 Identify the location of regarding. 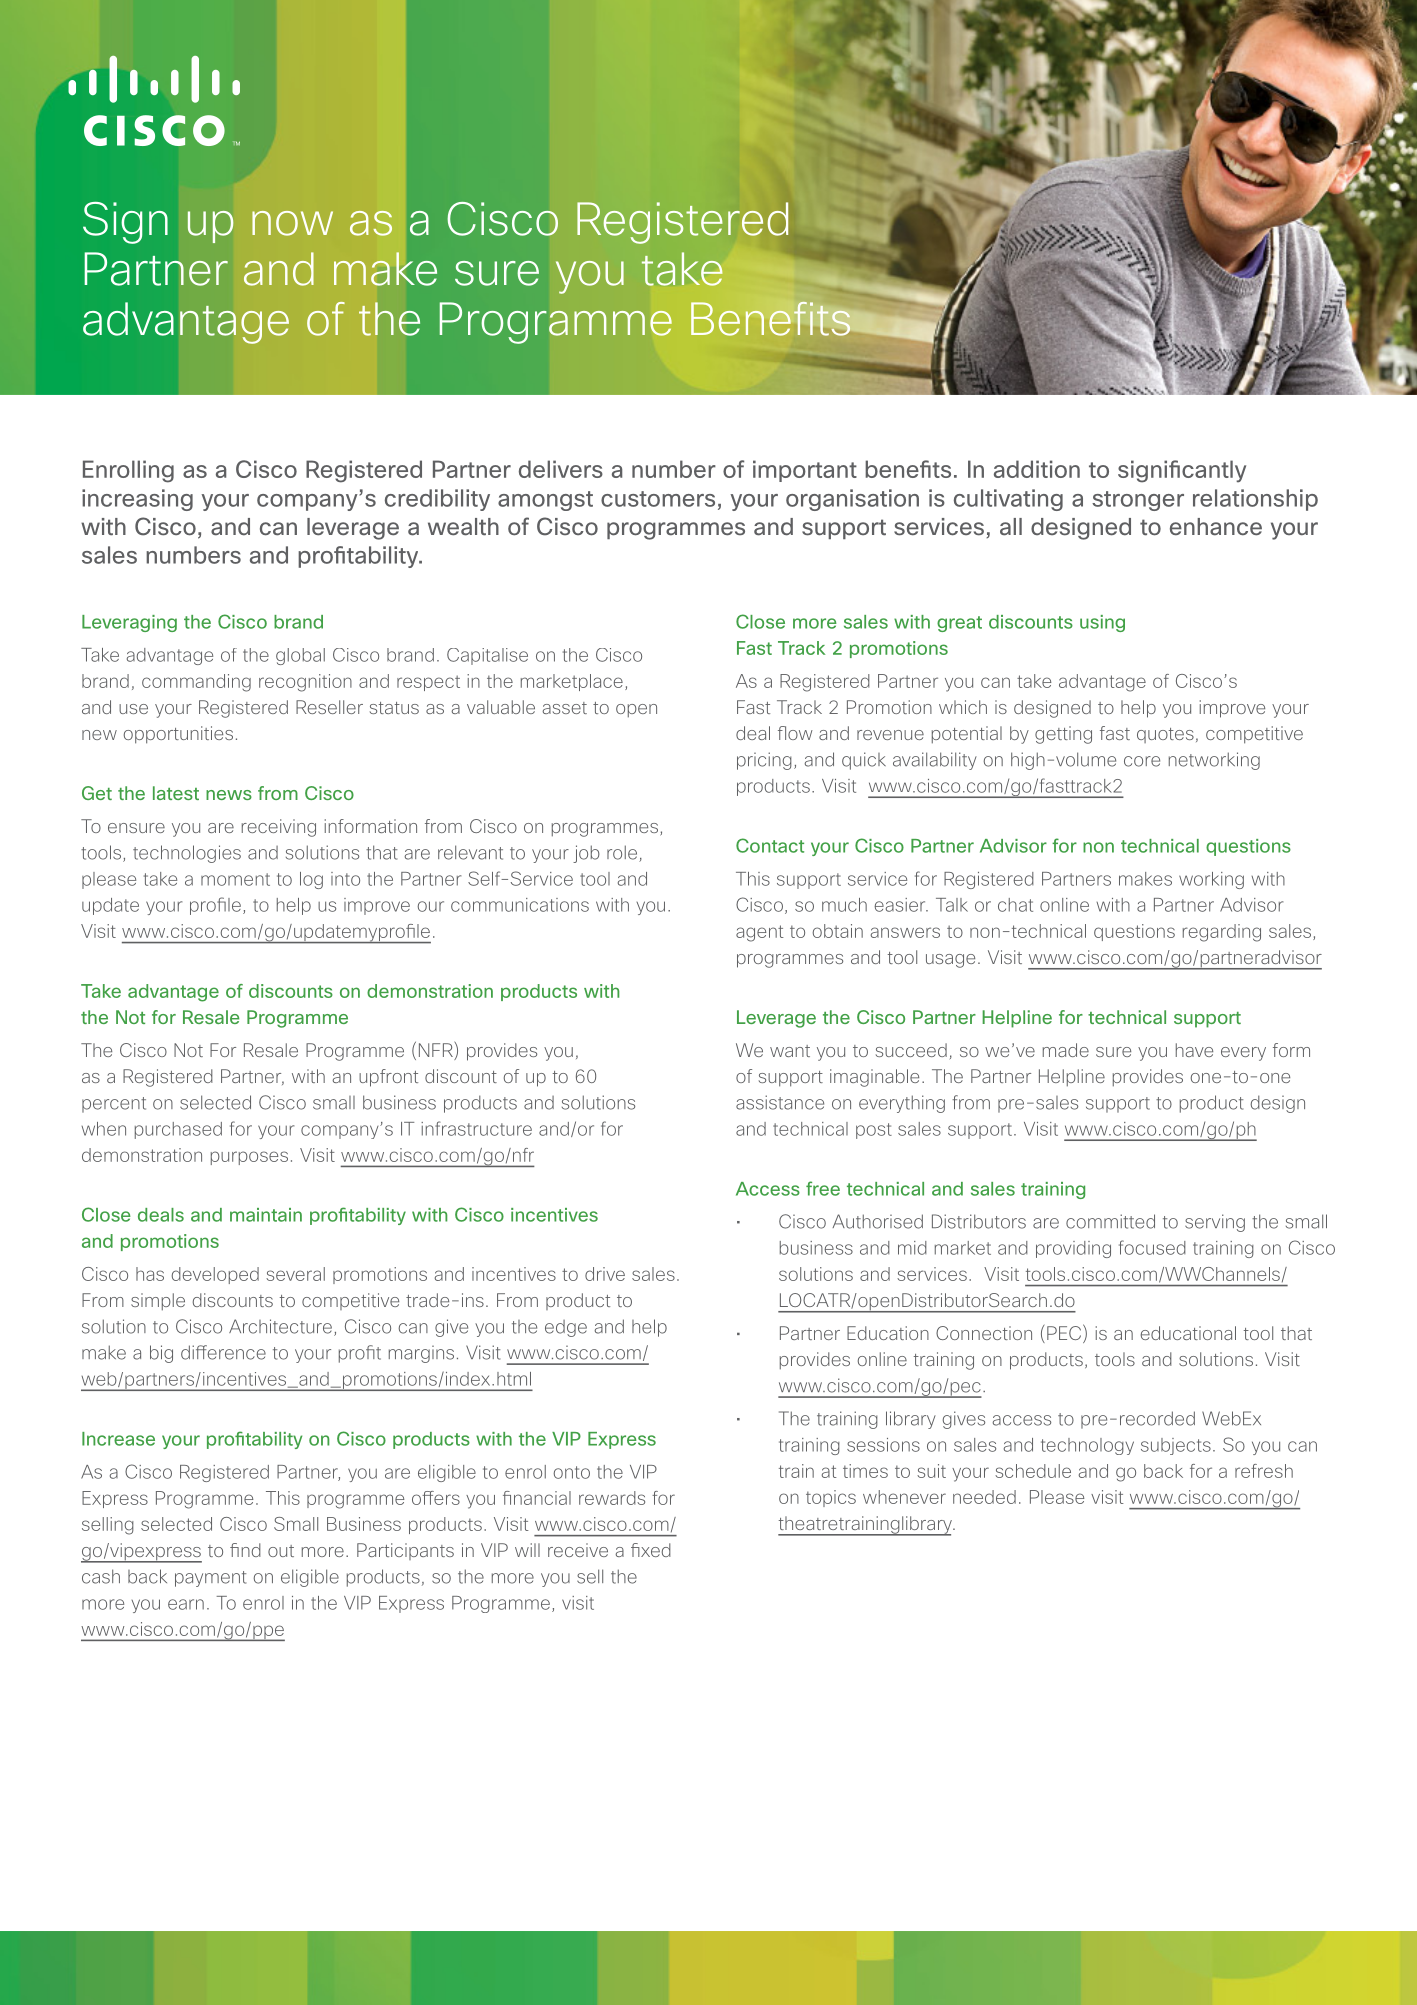
(1222, 933).
